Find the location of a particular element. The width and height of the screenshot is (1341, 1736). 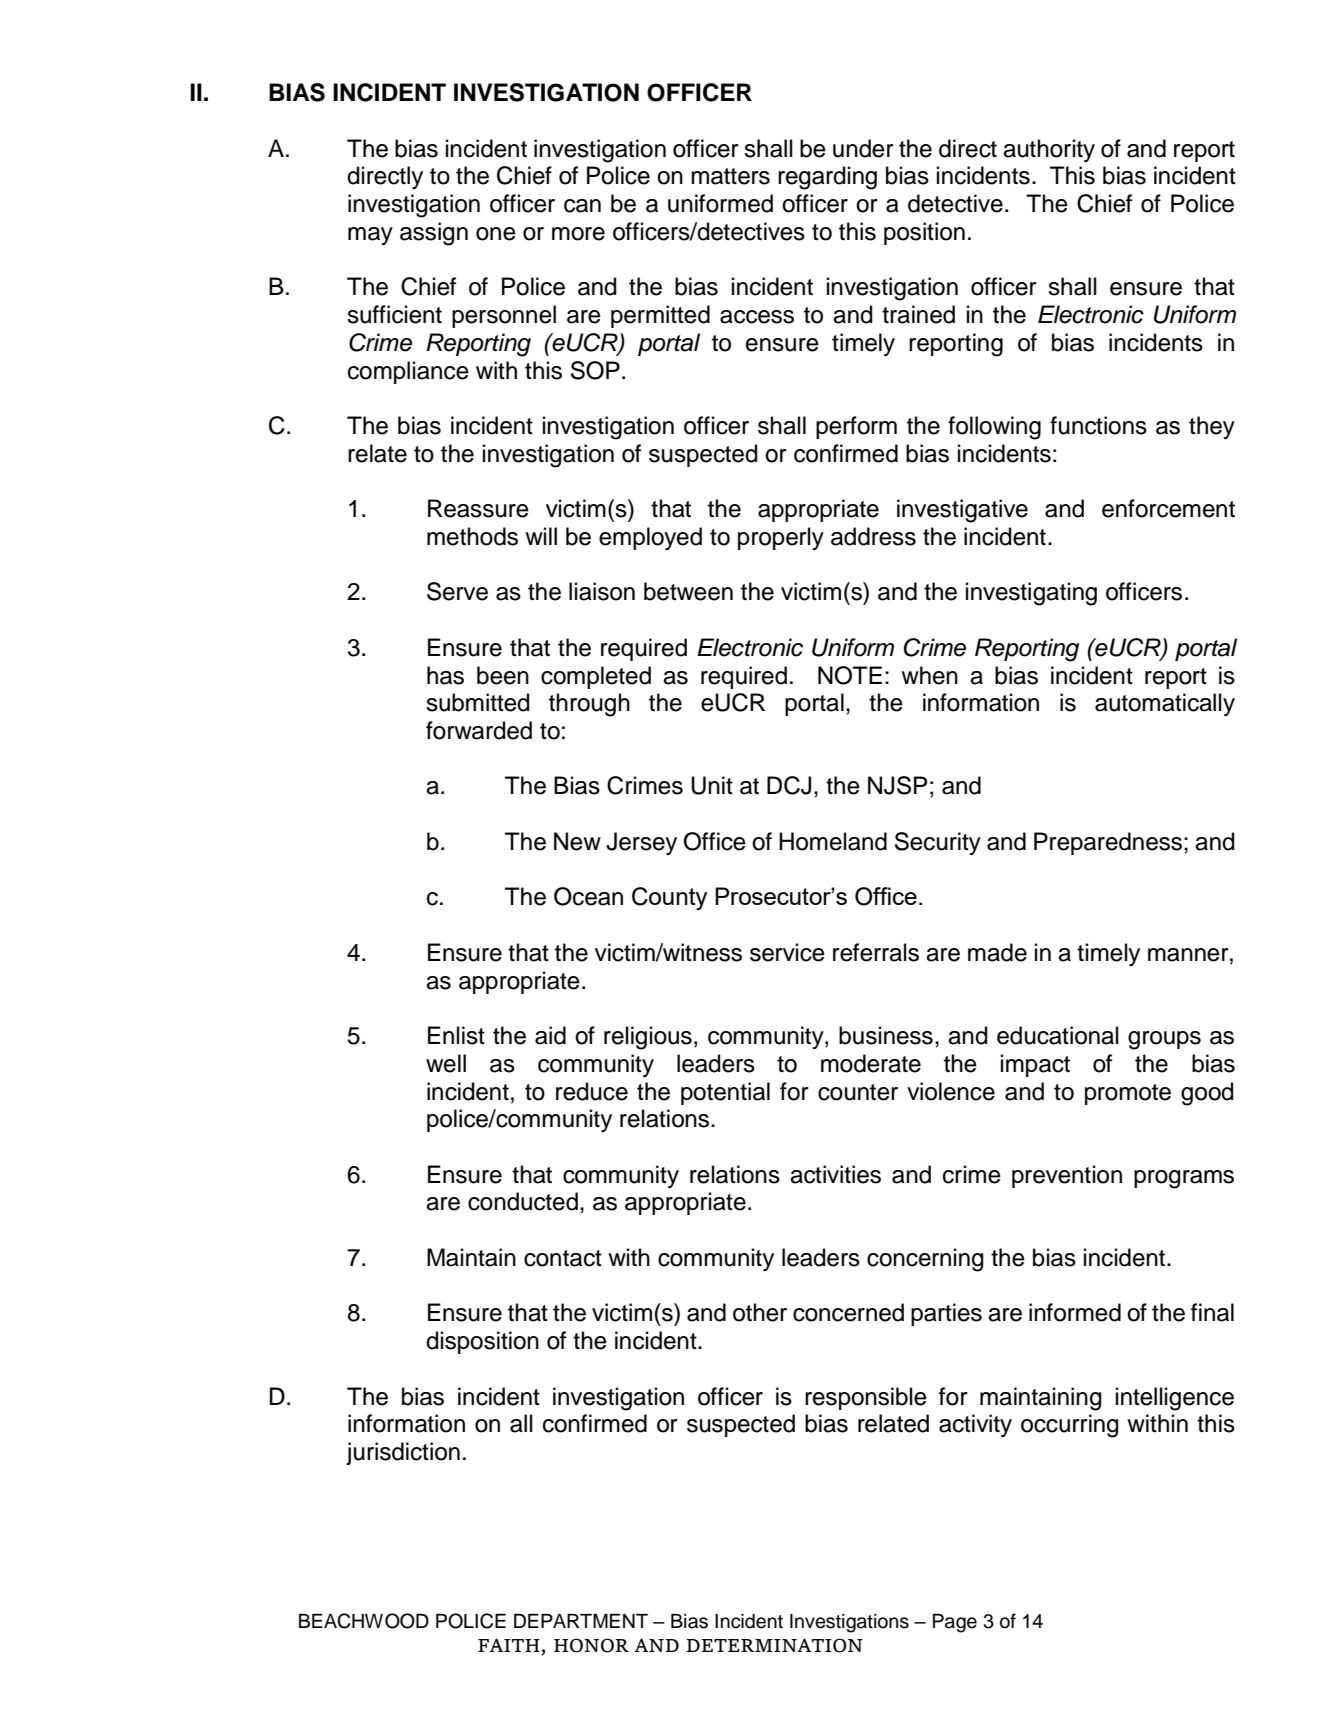

Preparedness is located at coordinates (1109, 843).
